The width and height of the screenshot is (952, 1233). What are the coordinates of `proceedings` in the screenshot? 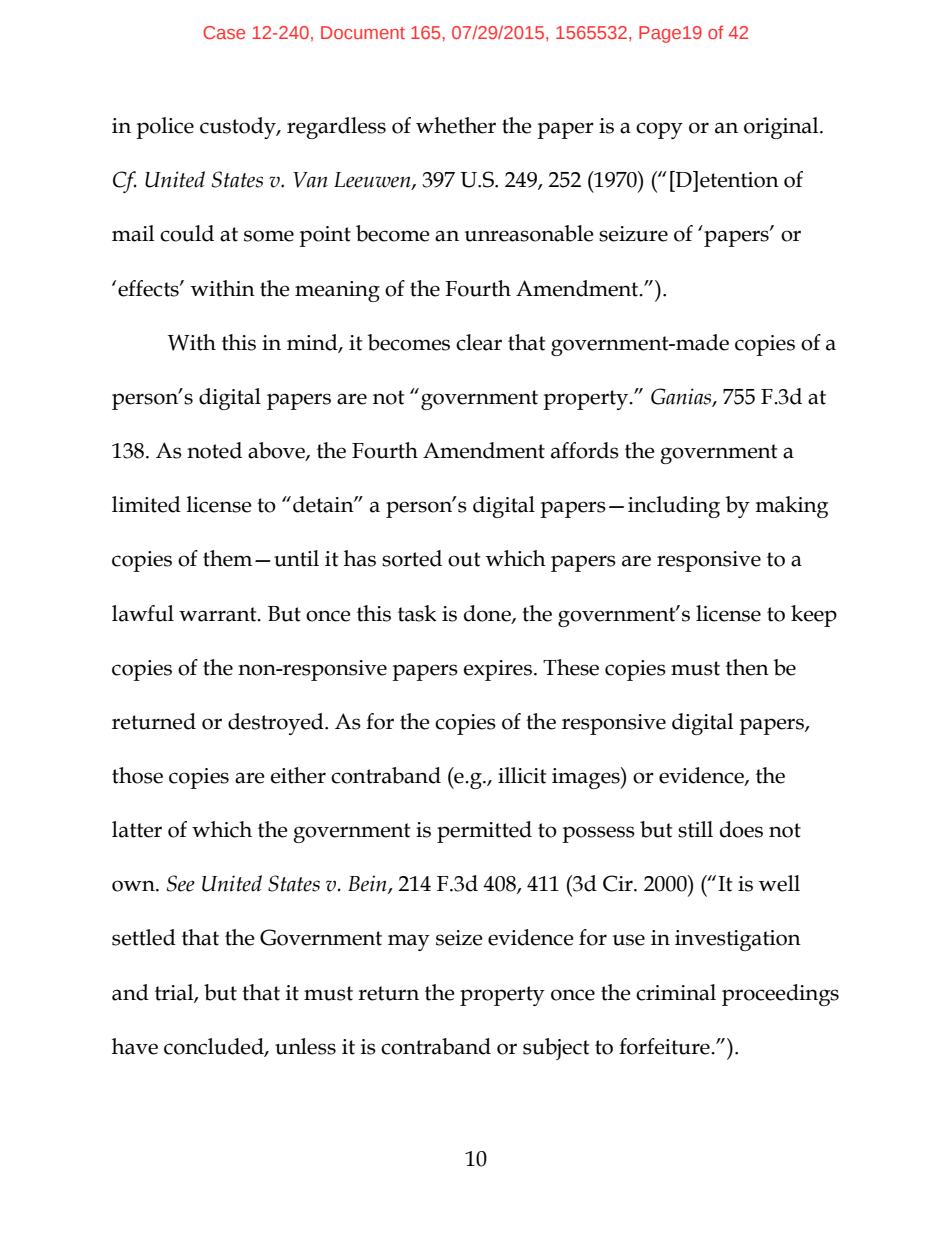 It's located at (780, 995).
